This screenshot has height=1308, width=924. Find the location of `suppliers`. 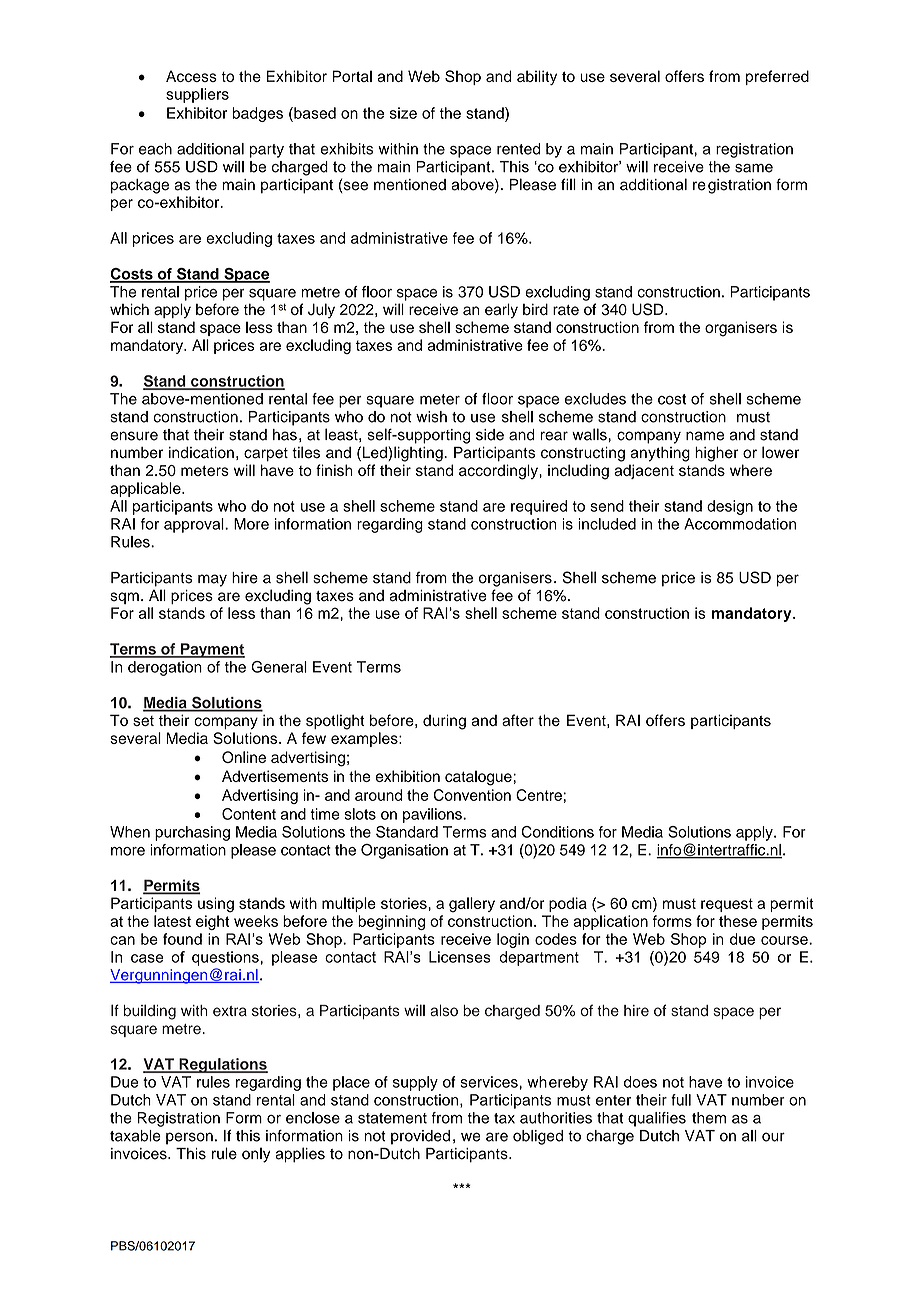

suppliers is located at coordinates (197, 95).
